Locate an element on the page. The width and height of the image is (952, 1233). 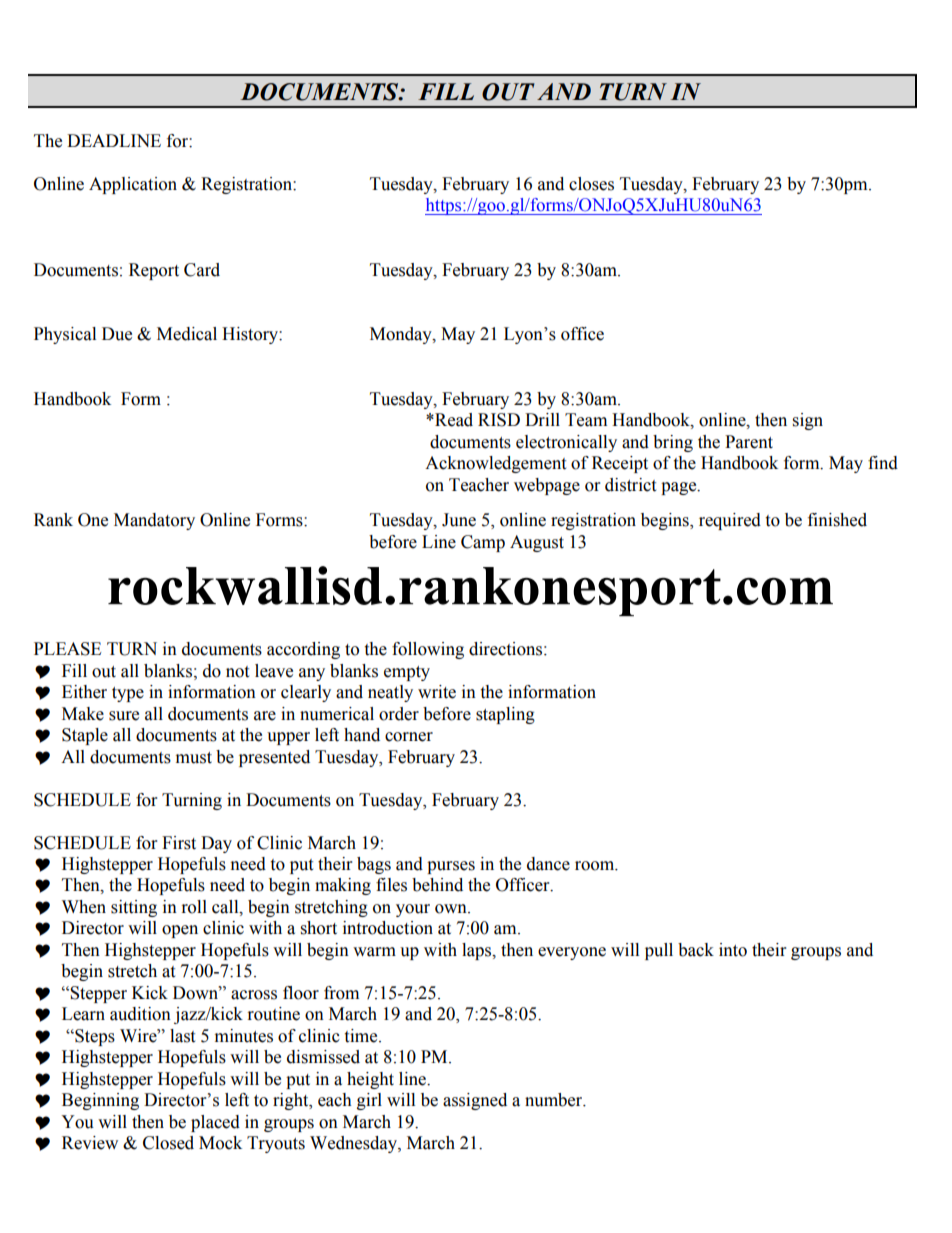
into is located at coordinates (733, 950).
